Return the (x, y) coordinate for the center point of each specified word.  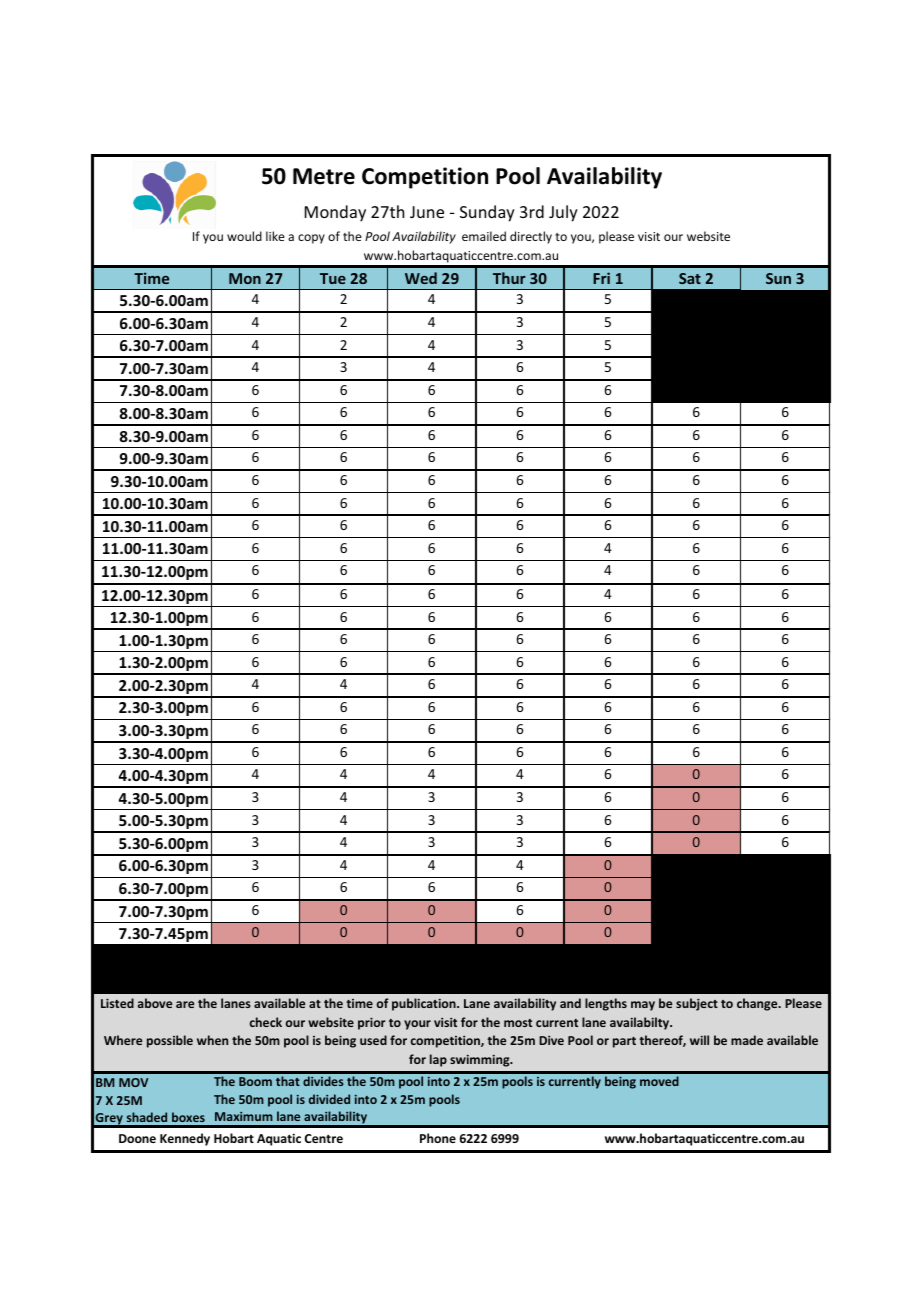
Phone (438, 1138)
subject (697, 1004)
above (155, 1003)
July (563, 213)
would (244, 236)
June (427, 212)
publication (425, 1004)
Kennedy (185, 1139)
